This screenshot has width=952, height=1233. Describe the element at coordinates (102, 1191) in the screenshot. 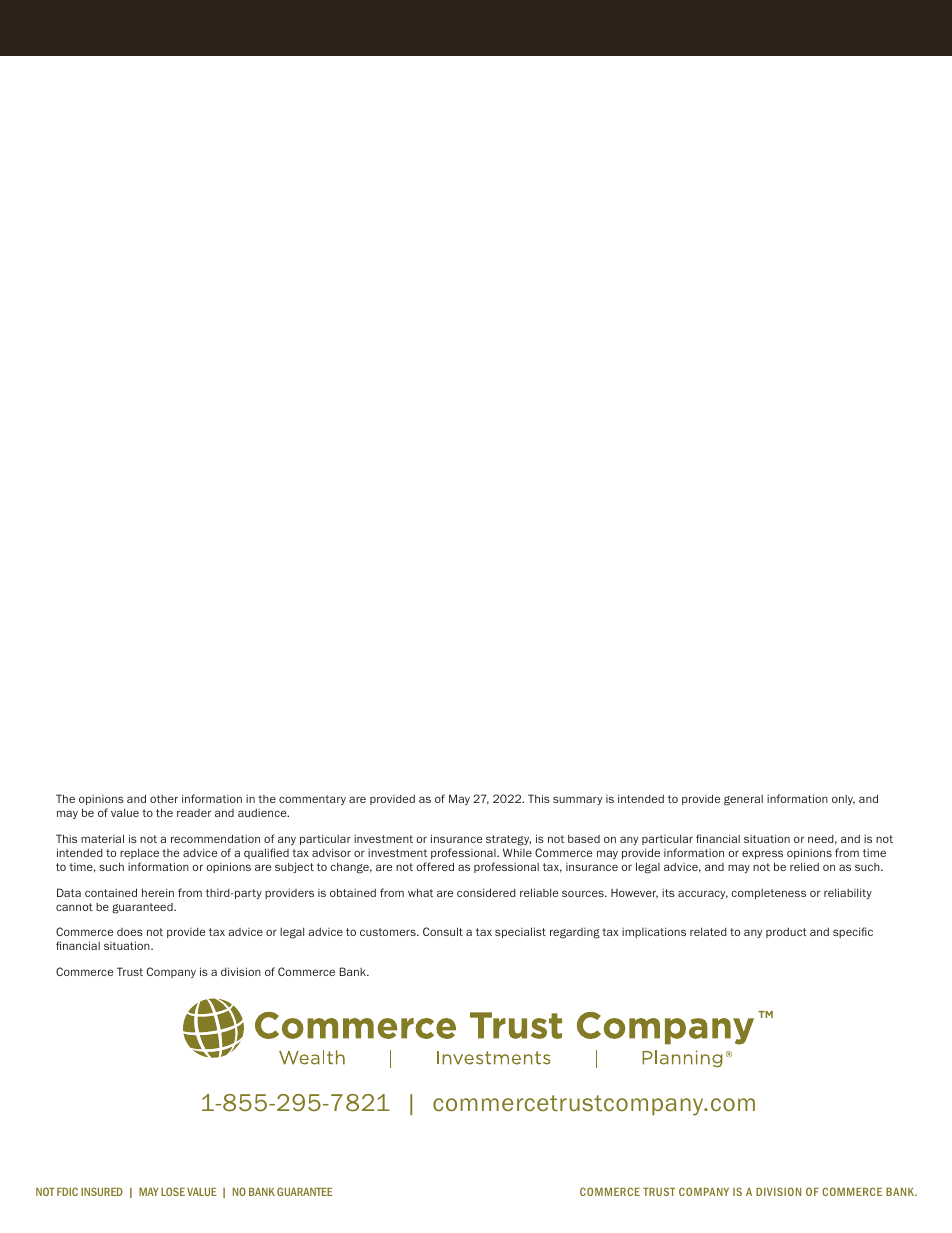

I see `INSURED` at that location.
